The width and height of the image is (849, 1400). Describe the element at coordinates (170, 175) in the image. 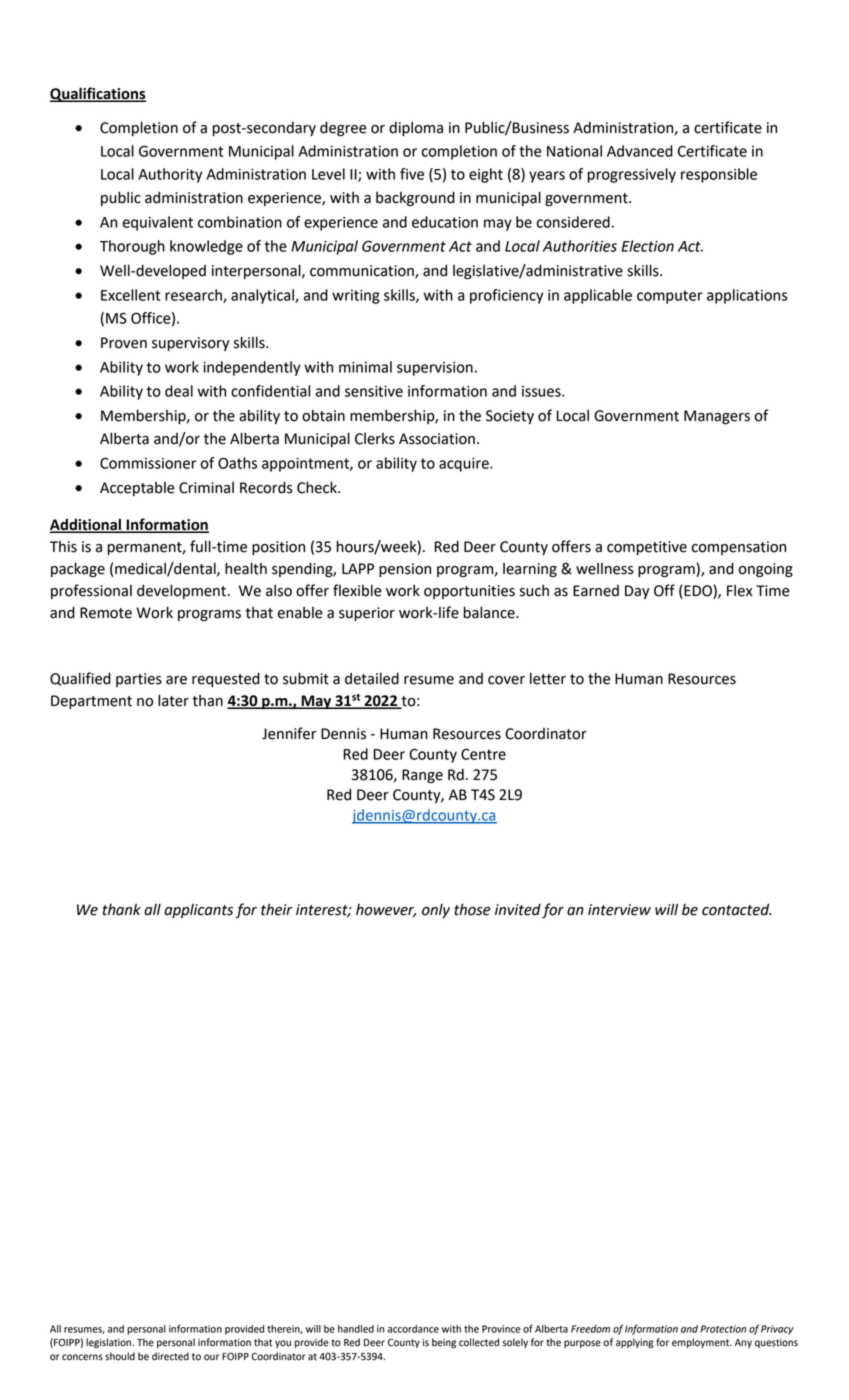

I see `Authority` at that location.
